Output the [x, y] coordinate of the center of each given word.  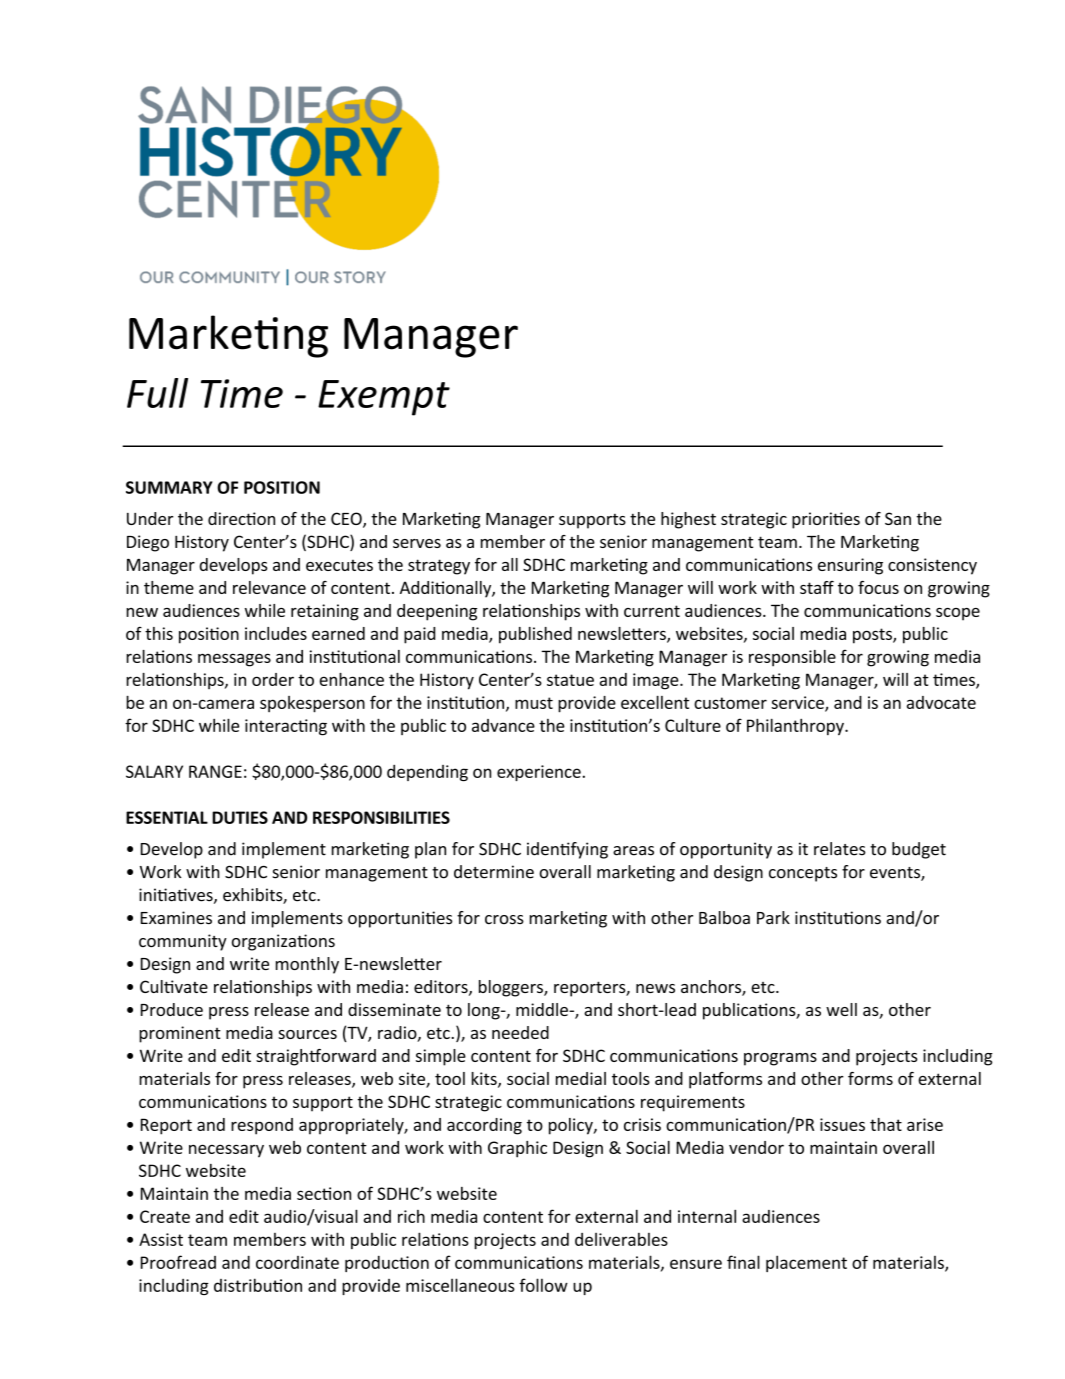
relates [840, 849]
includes [276, 633]
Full [157, 393]
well [841, 1009]
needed [520, 1032]
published [535, 635]
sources [307, 1034]
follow [543, 1285]
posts [873, 636]
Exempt [384, 398]
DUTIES [240, 817]
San [898, 518]
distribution [258, 1285]
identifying [567, 850]
